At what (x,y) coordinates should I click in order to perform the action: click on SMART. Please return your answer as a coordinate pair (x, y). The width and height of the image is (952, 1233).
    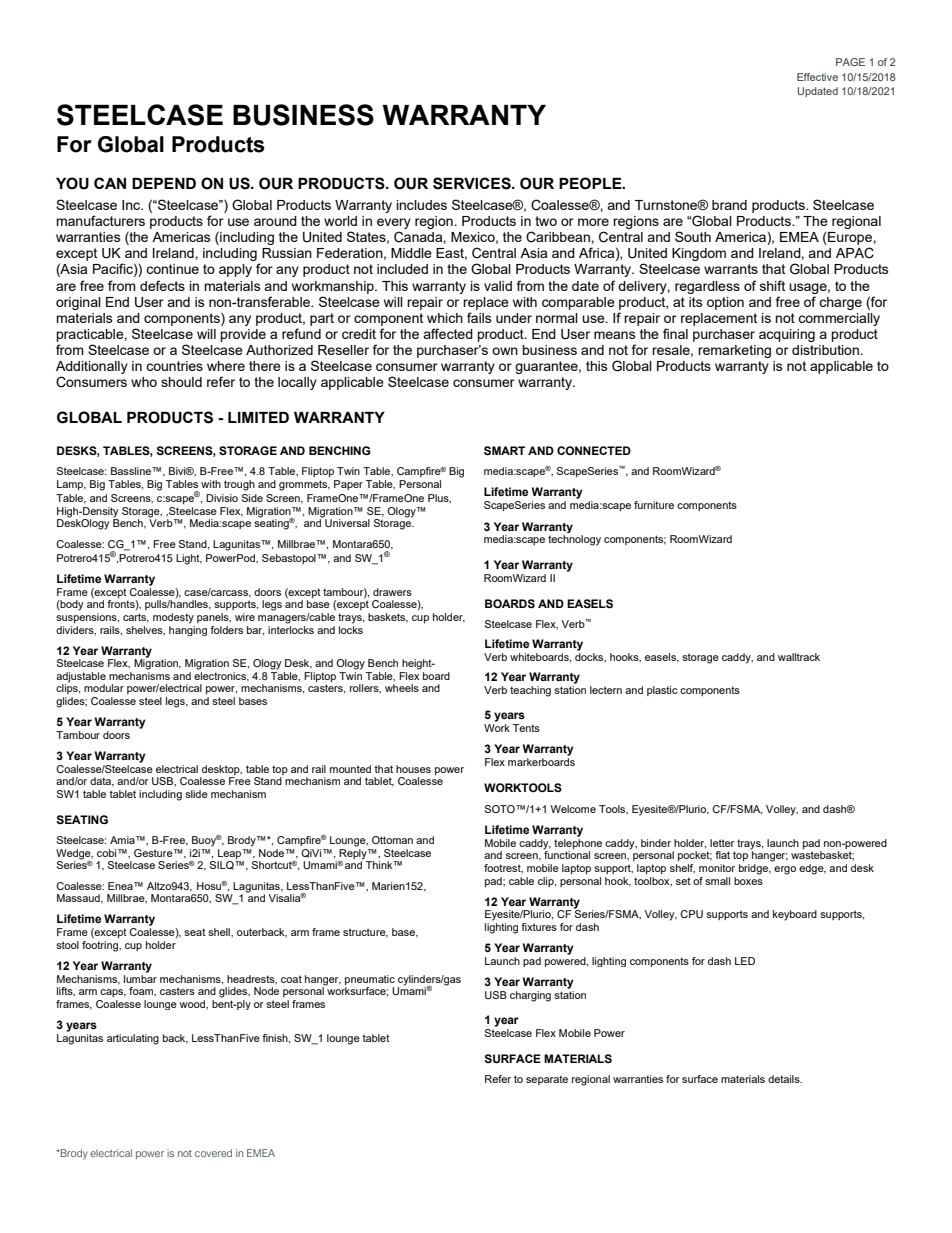
    Looking at the image, I should click on (504, 451).
